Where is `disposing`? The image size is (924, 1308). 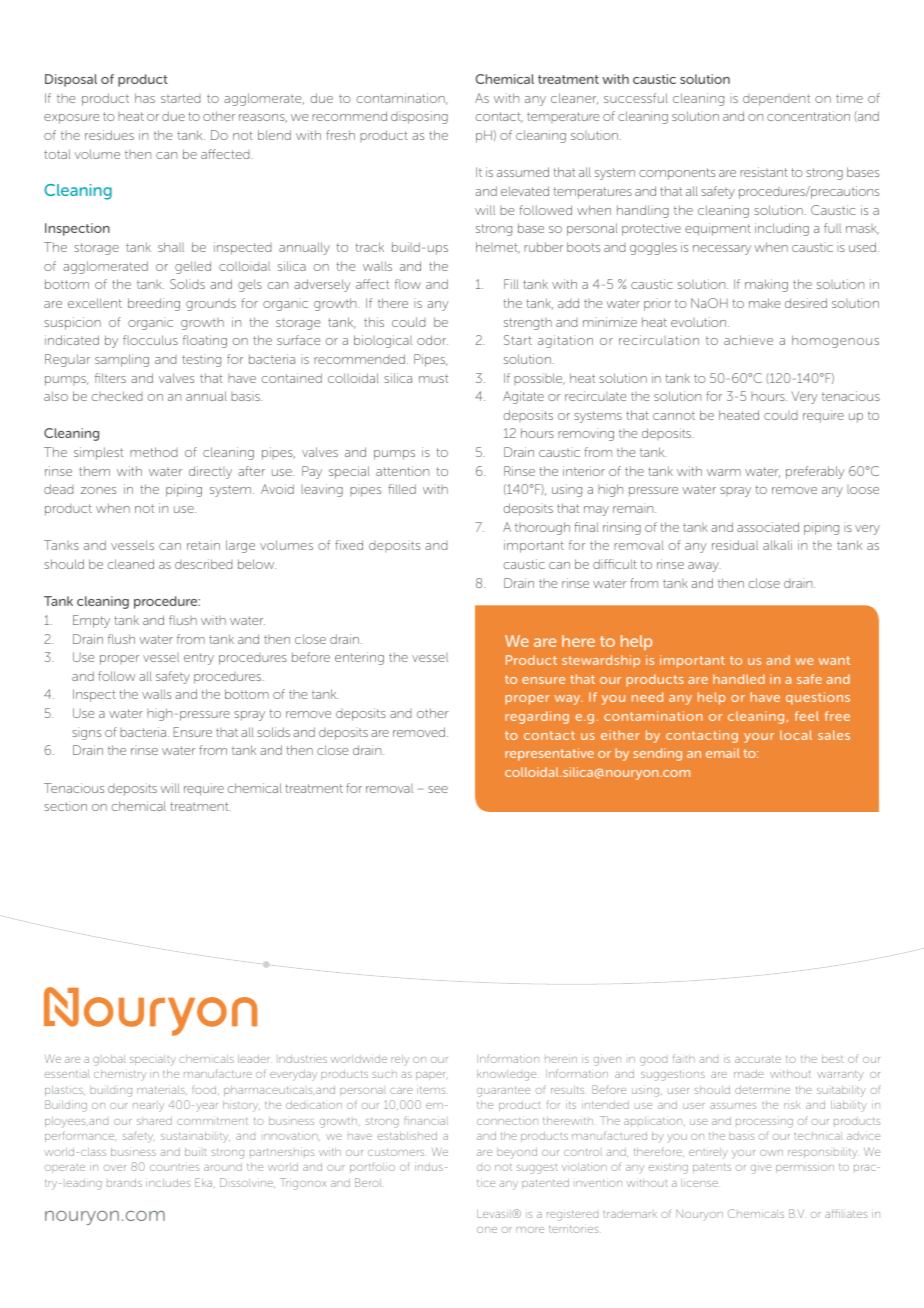
disposing is located at coordinates (419, 117).
